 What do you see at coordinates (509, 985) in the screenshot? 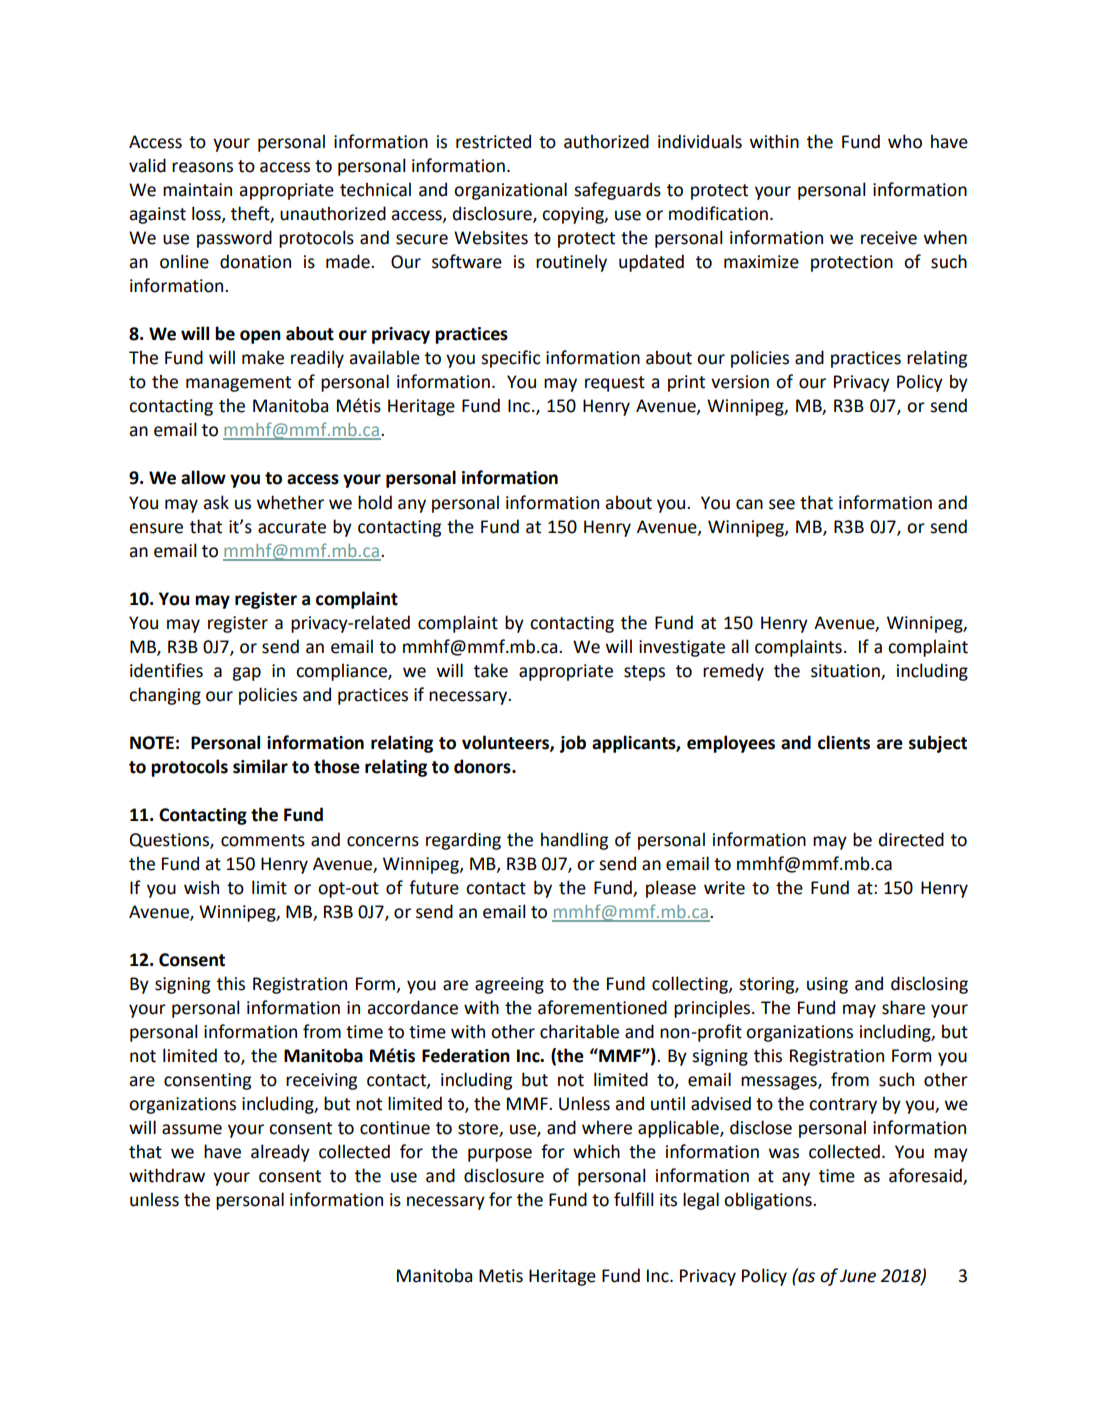
I see `agreeing` at bounding box center [509, 985].
